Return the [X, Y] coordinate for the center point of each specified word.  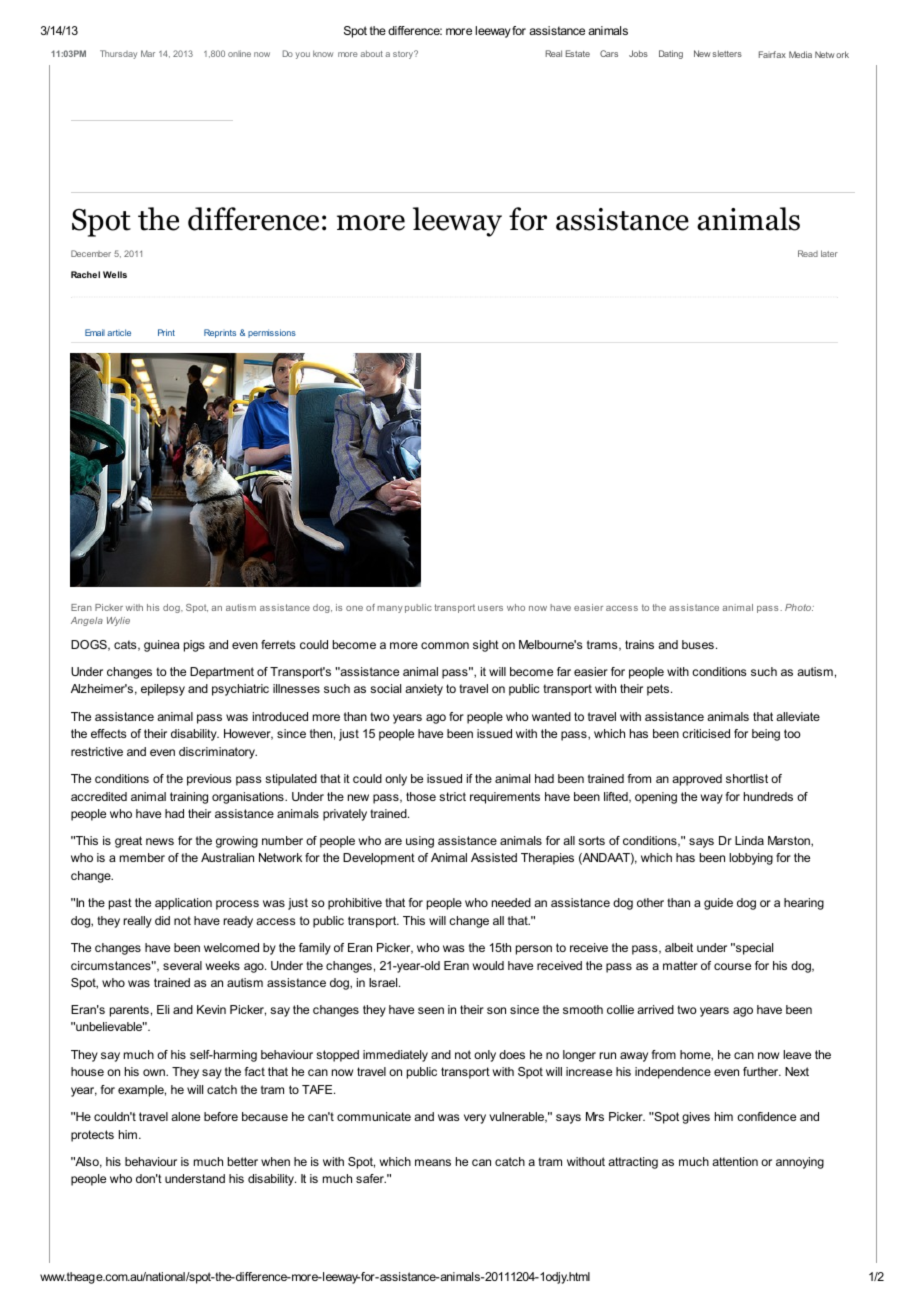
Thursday [118, 54]
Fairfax [772, 54]
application [183, 904]
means [433, 1162]
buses [698, 644]
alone [185, 1116]
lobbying [751, 859]
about [371, 53]
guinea [162, 646]
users [490, 608]
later [829, 253]
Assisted [494, 857]
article [119, 332]
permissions [272, 333]
